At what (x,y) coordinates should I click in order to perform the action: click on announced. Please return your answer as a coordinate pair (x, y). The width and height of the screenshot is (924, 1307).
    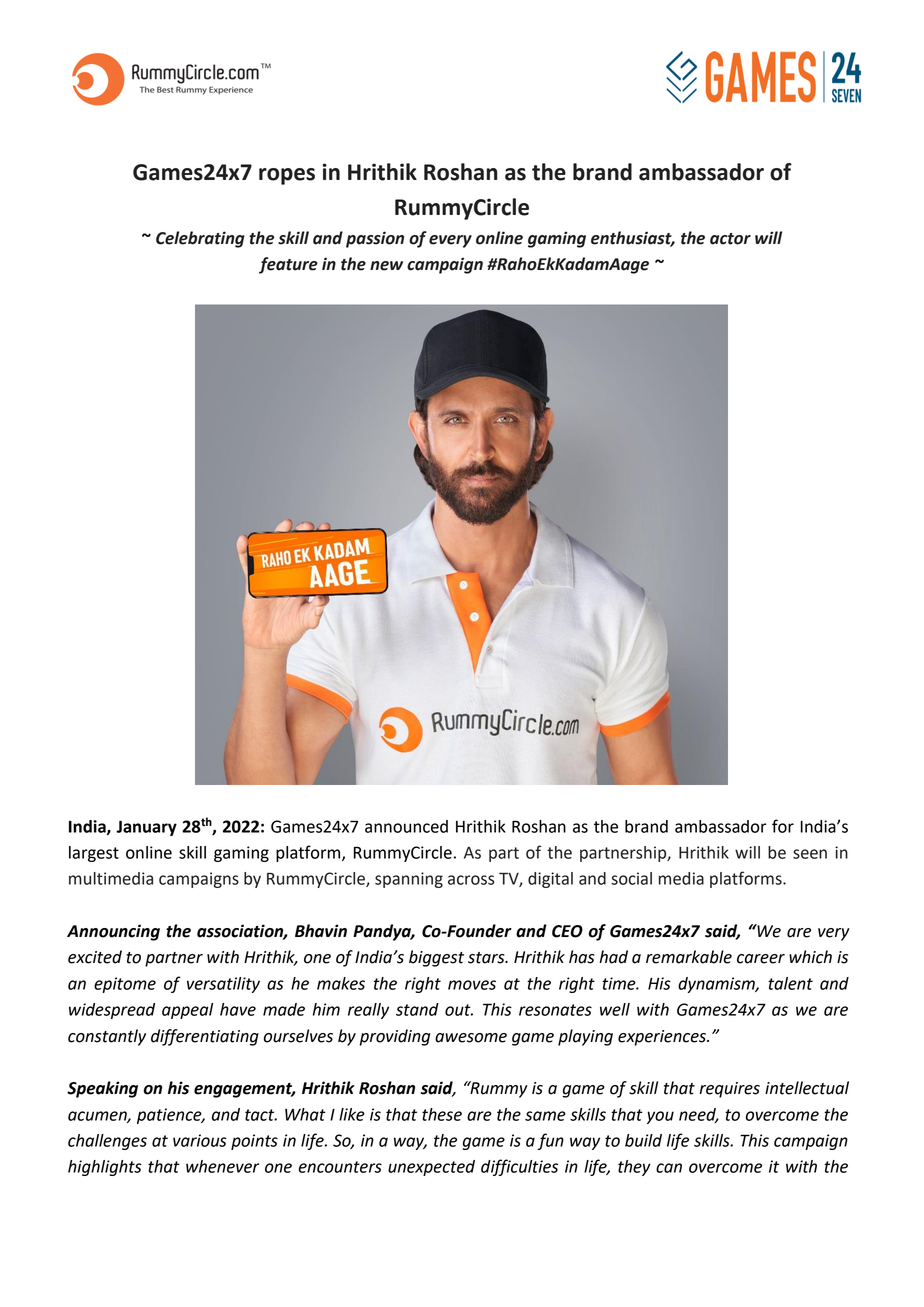
    Looking at the image, I should click on (406, 826).
